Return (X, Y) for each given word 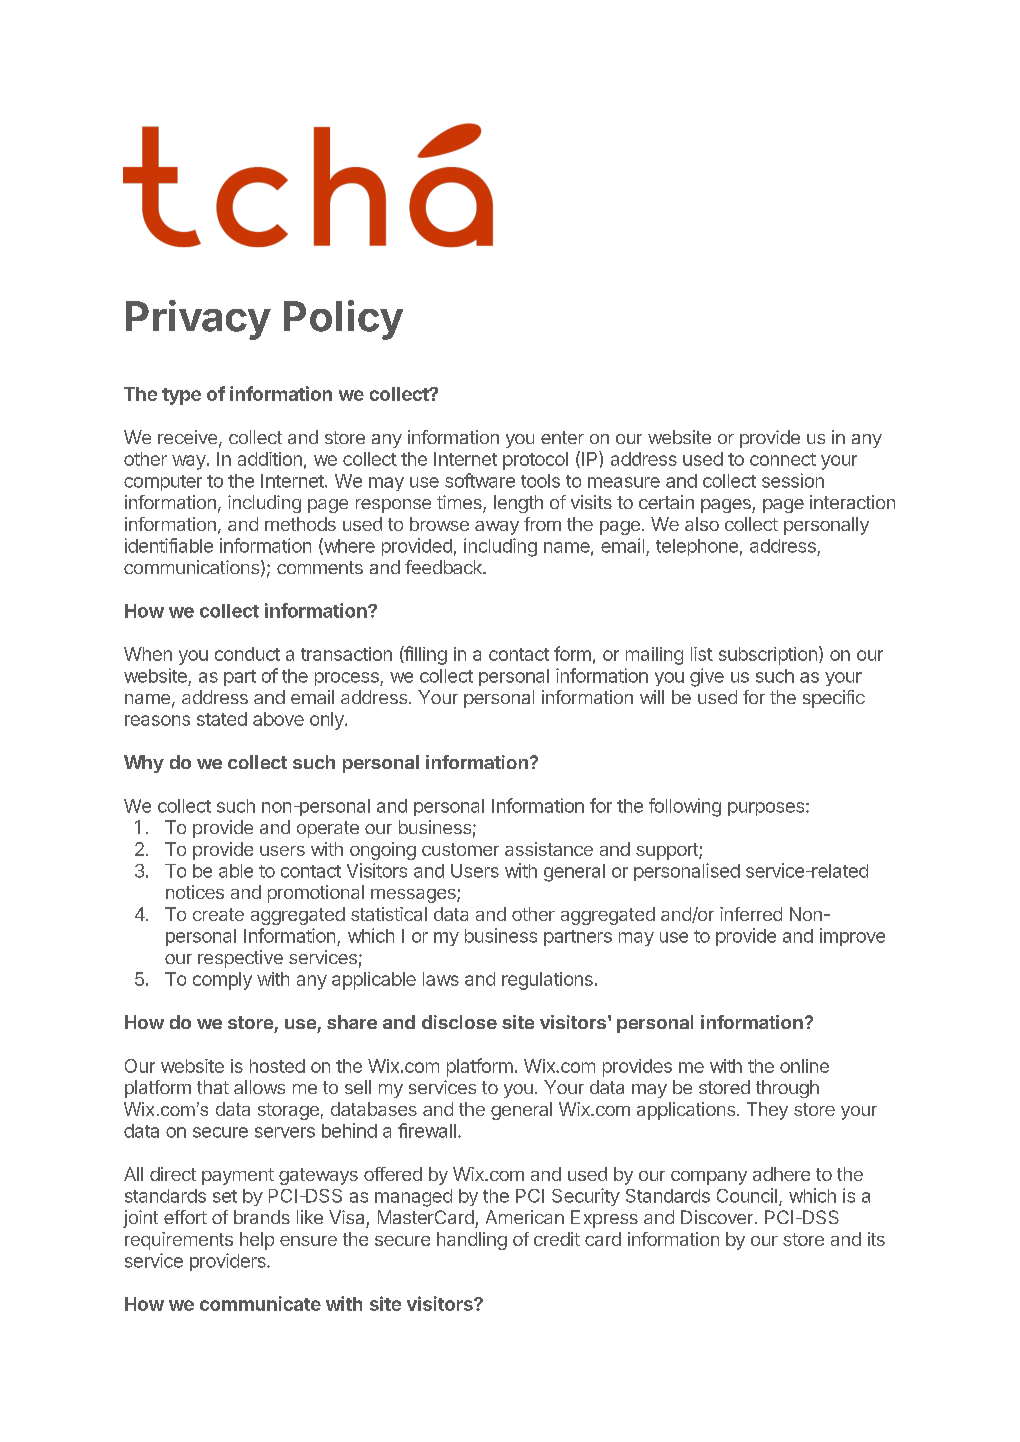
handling (472, 1241)
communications (191, 567)
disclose (459, 1022)
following (685, 807)
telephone (697, 547)
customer (460, 849)
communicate (260, 1303)
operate (328, 829)
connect (783, 459)
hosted (277, 1066)
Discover (717, 1217)
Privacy (198, 320)
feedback (444, 567)
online (804, 1066)
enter (562, 437)
